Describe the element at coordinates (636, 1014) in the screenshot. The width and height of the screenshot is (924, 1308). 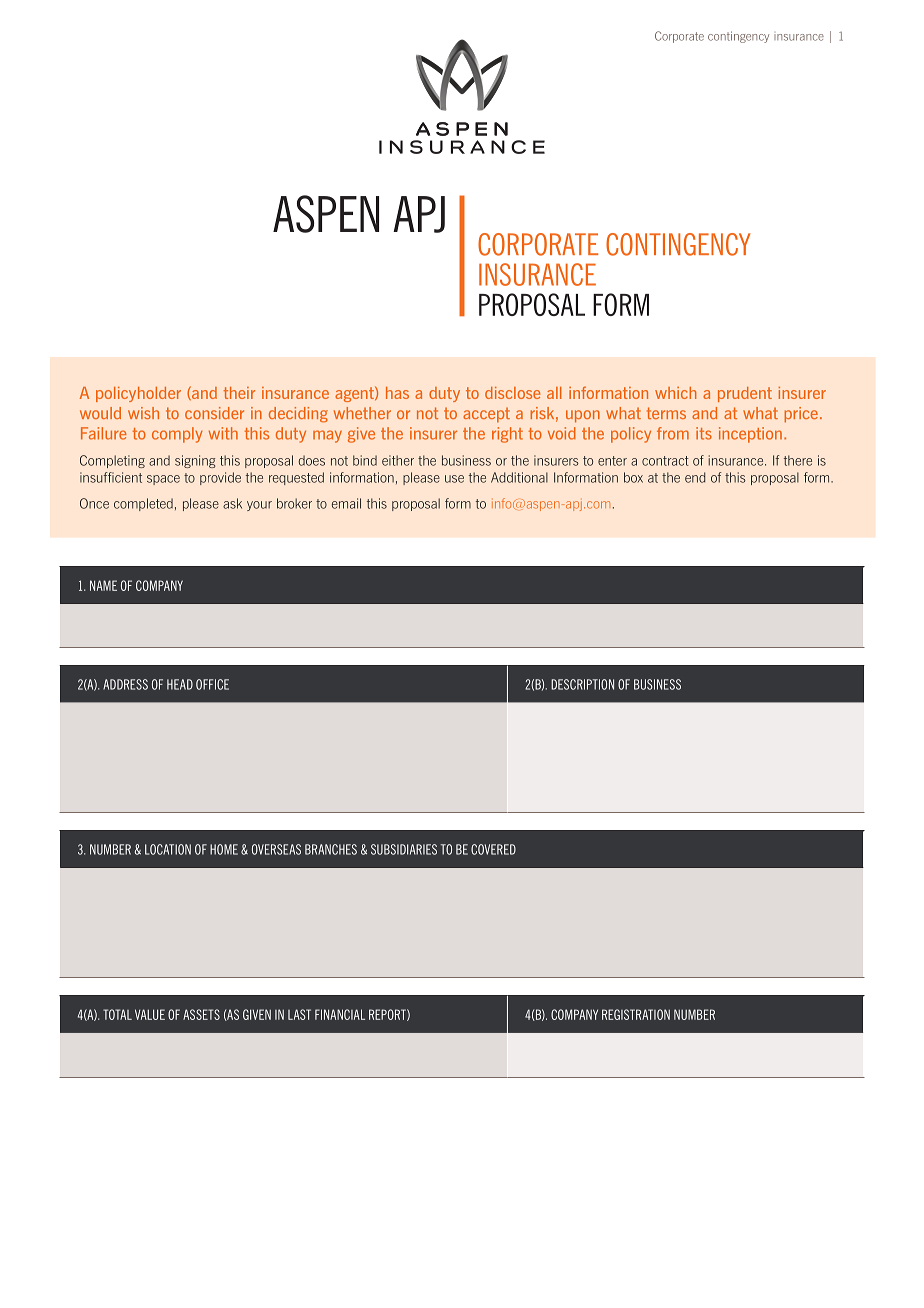
I see `REGISTRATION` at that location.
